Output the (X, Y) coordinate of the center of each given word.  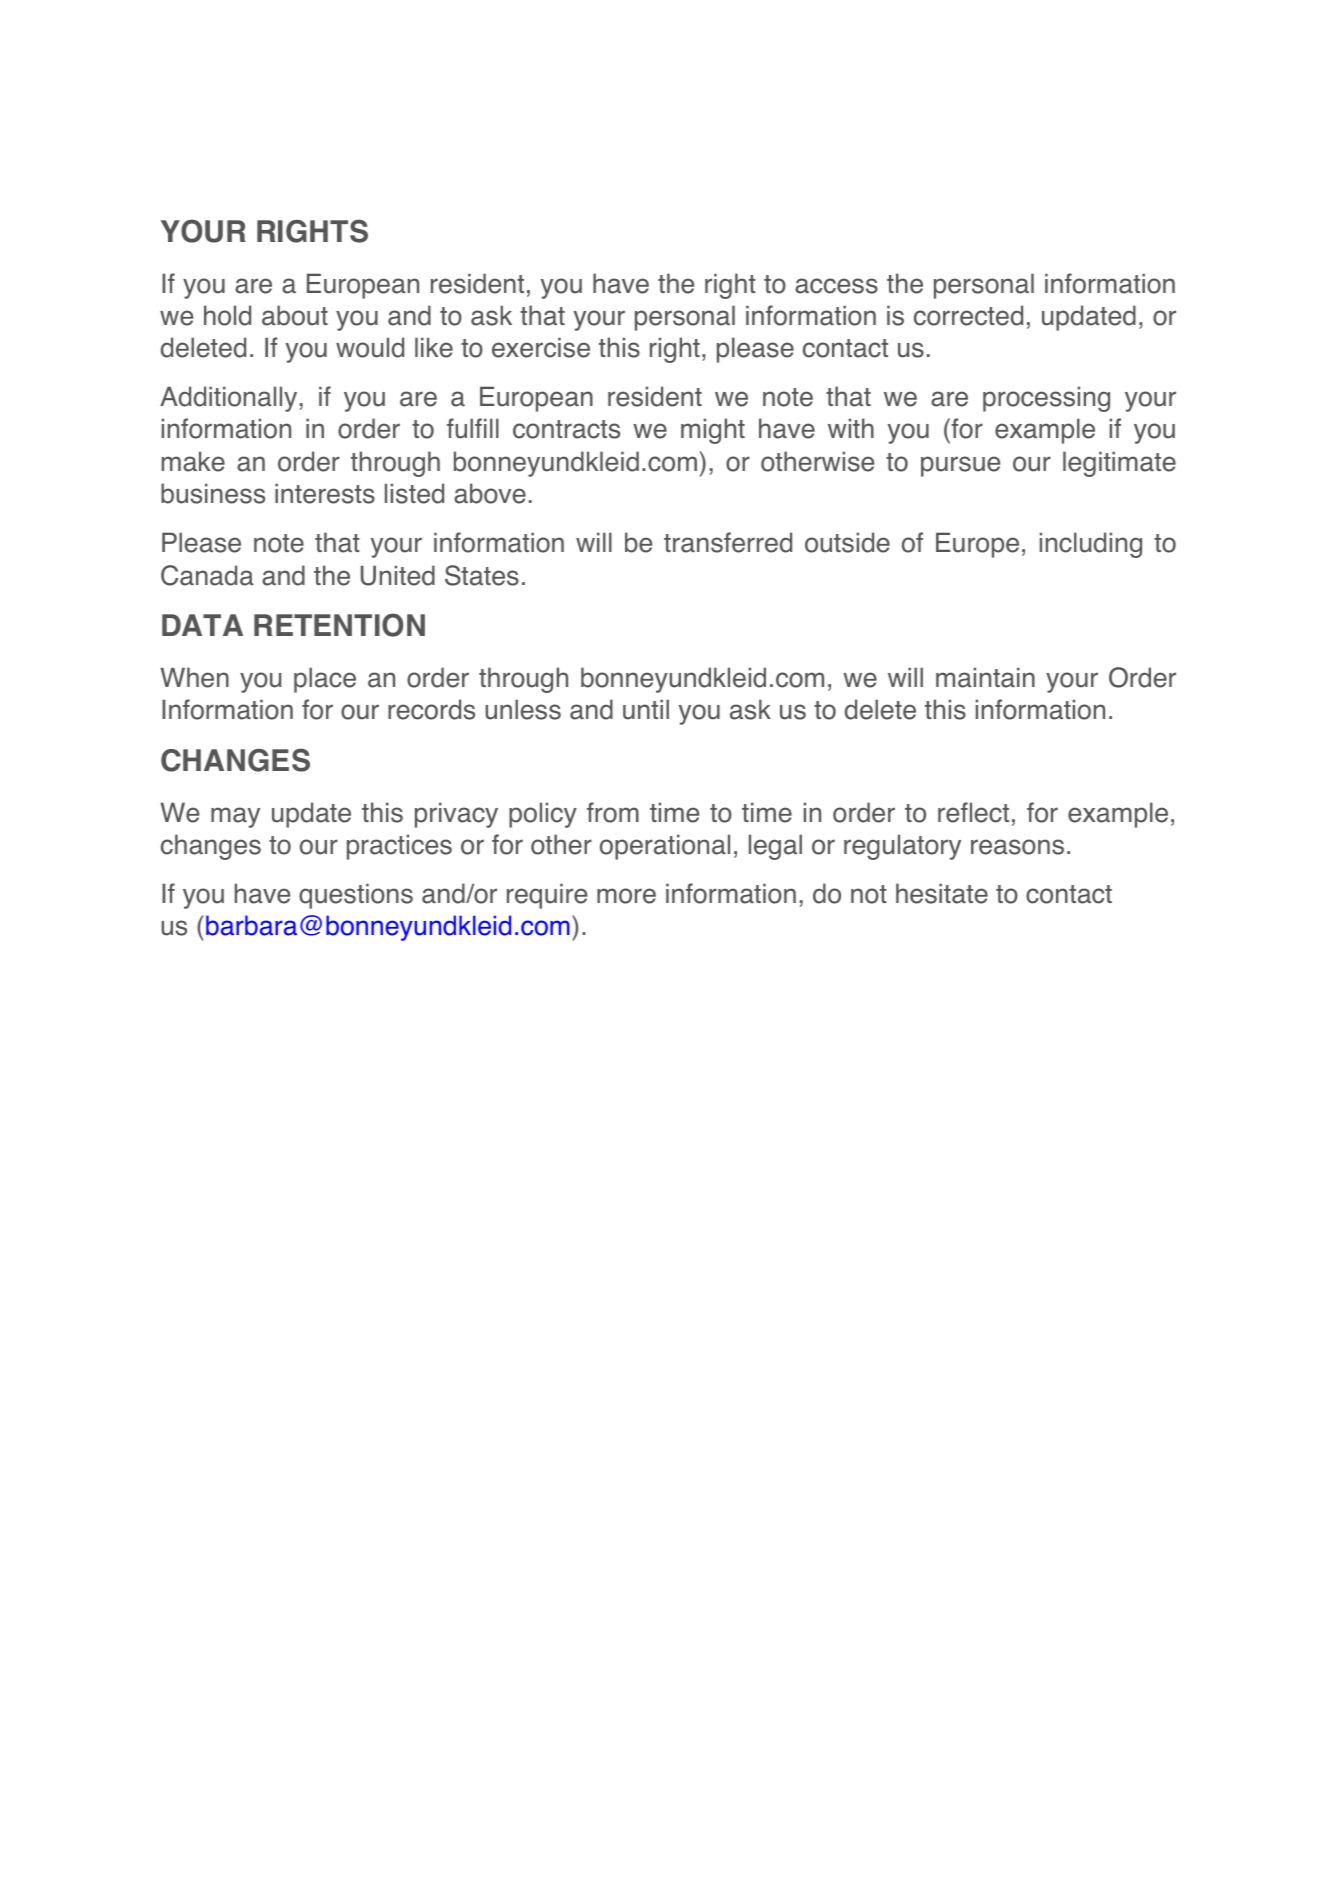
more (626, 896)
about (295, 315)
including (1091, 545)
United (398, 575)
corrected (968, 315)
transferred (728, 542)
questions (356, 896)
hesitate (942, 893)
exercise (541, 347)
